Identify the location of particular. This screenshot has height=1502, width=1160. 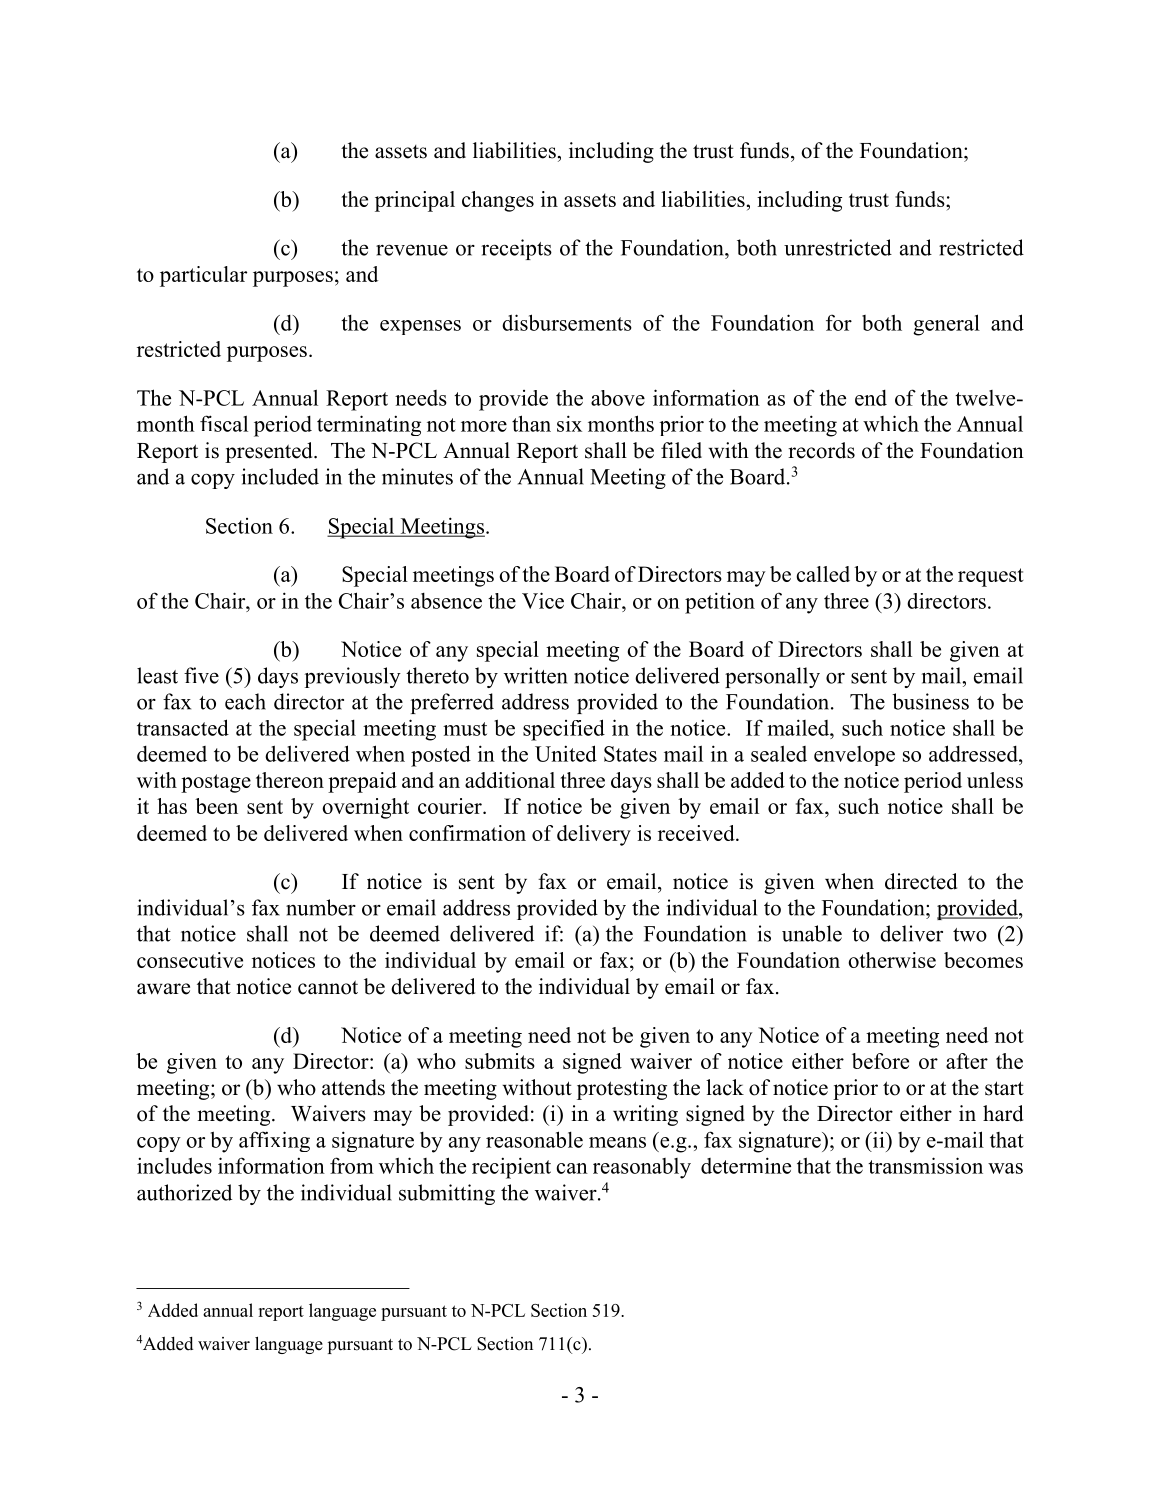
(203, 276).
